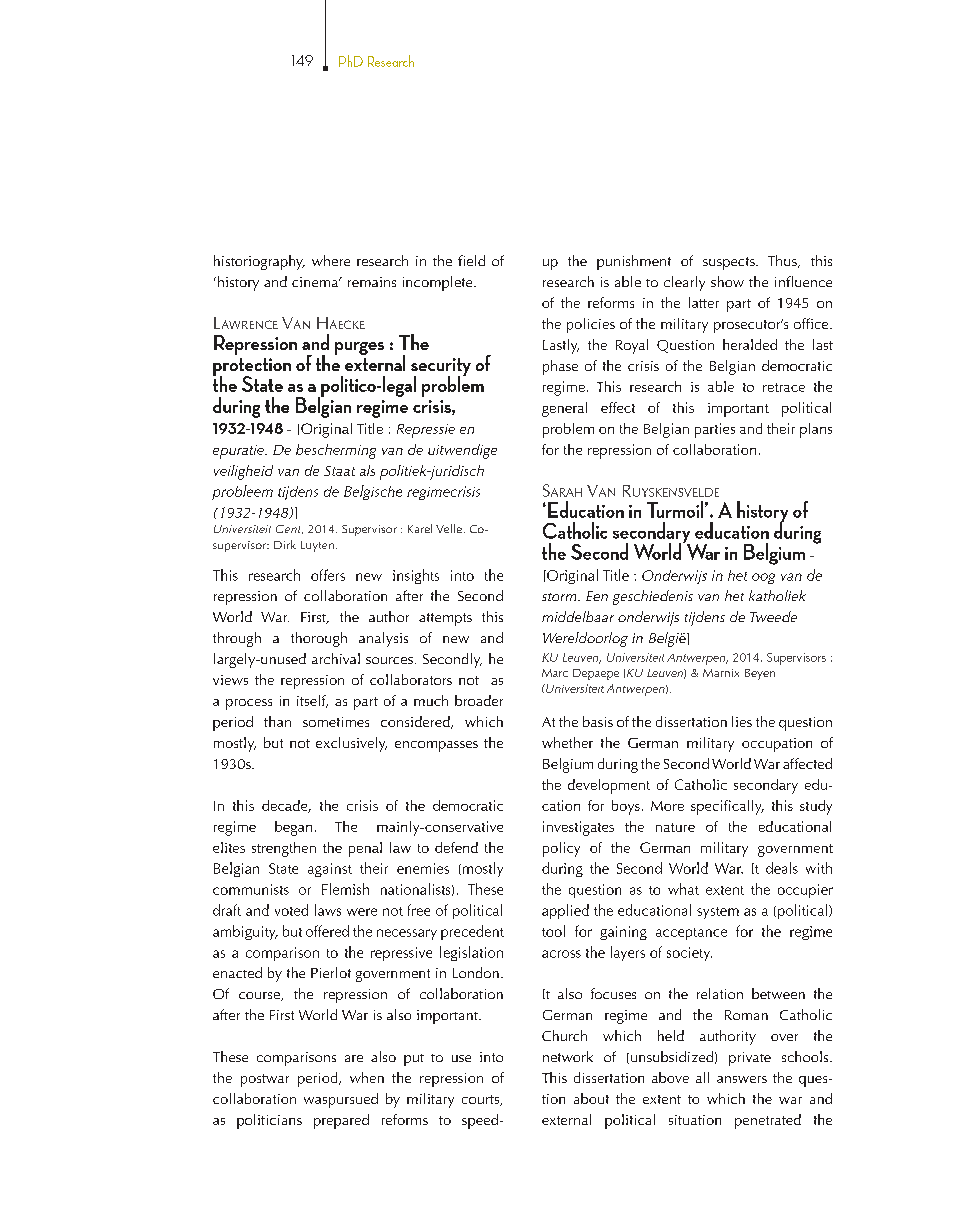  I want to click on show, so click(727, 281).
